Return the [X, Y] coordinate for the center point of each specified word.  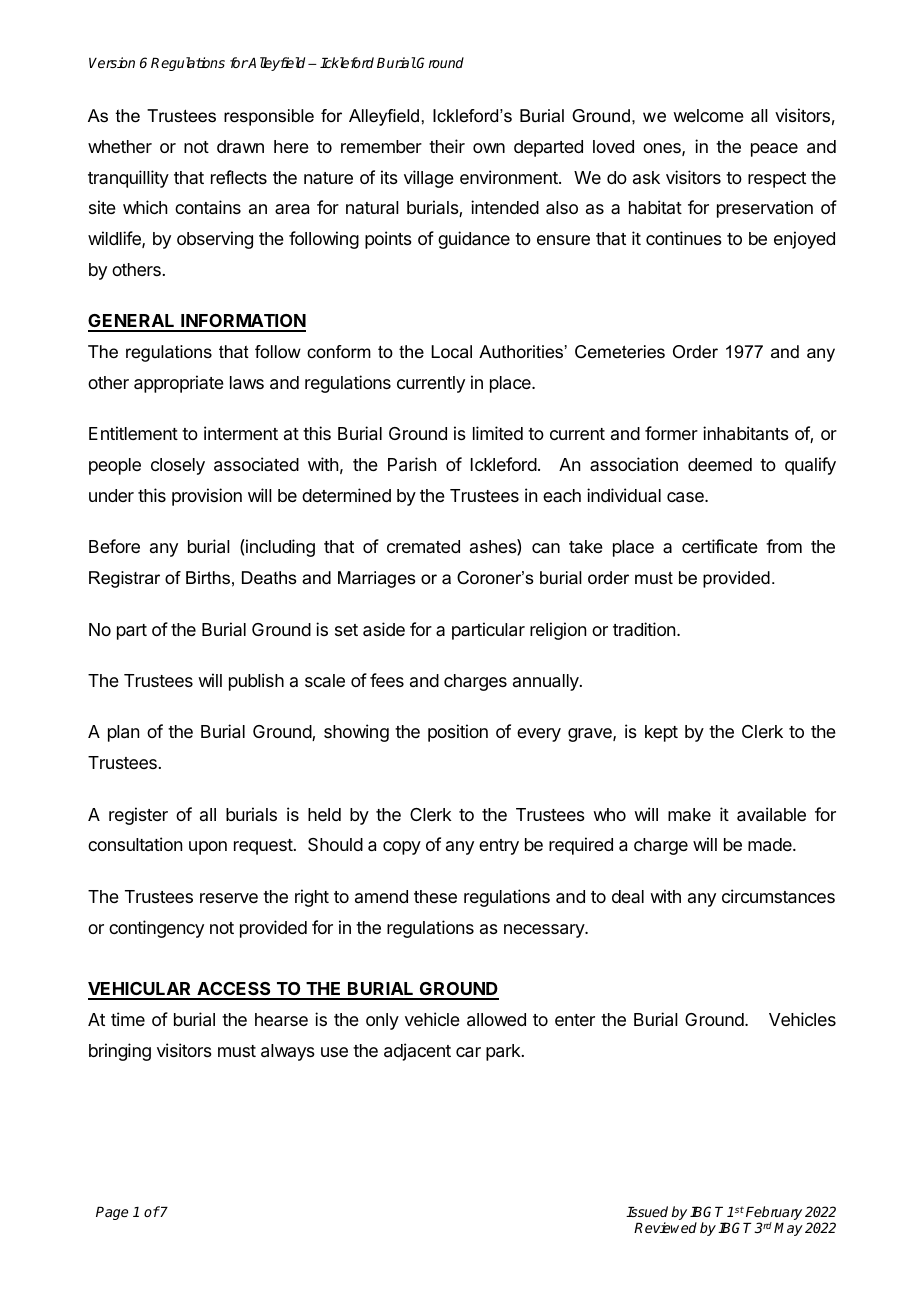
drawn [240, 146]
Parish [412, 464]
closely [178, 466]
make [689, 814]
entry [499, 847]
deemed [720, 464]
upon [208, 848]
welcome [708, 115]
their [447, 146]
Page [112, 1213]
